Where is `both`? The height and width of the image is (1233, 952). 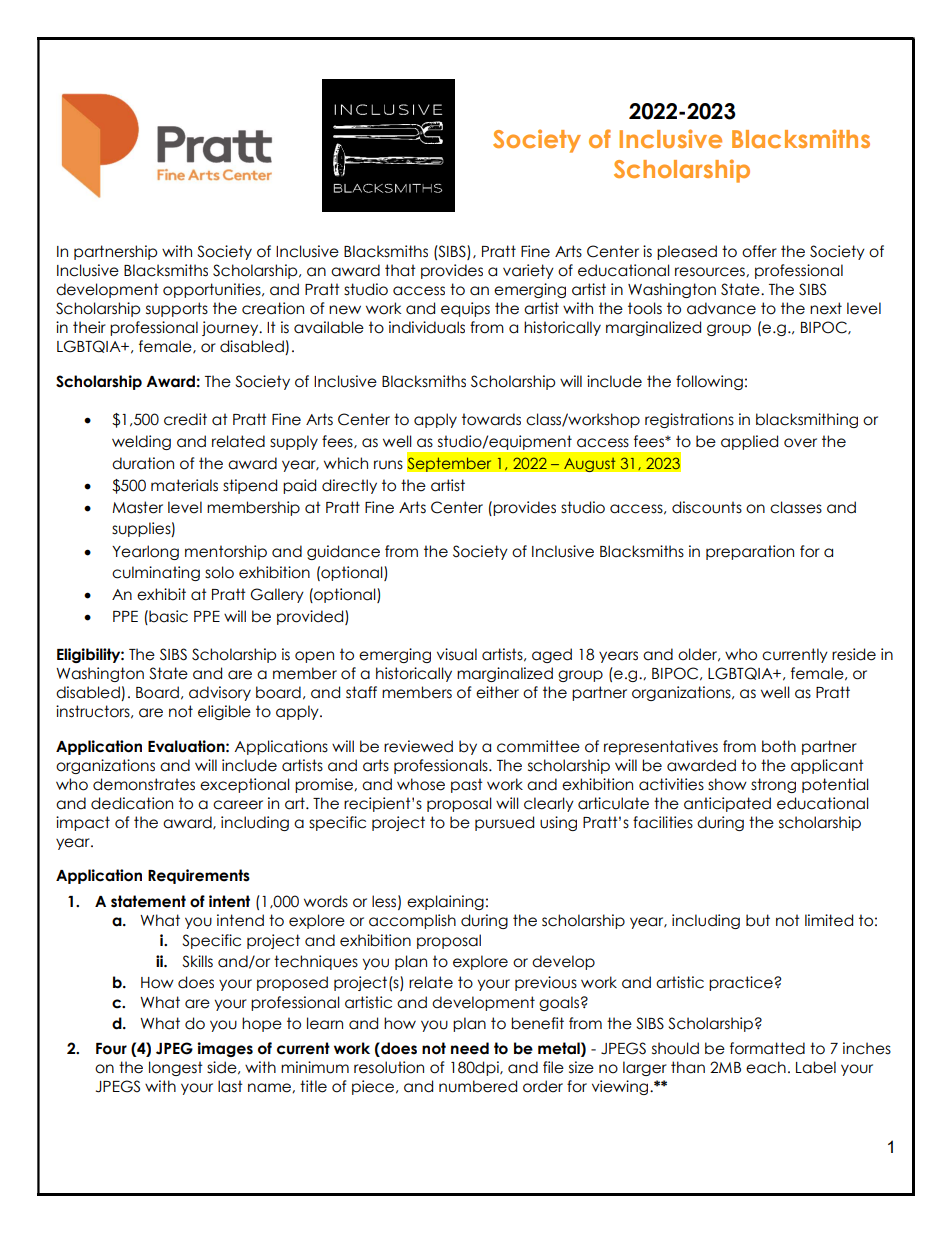 both is located at coordinates (779, 746).
